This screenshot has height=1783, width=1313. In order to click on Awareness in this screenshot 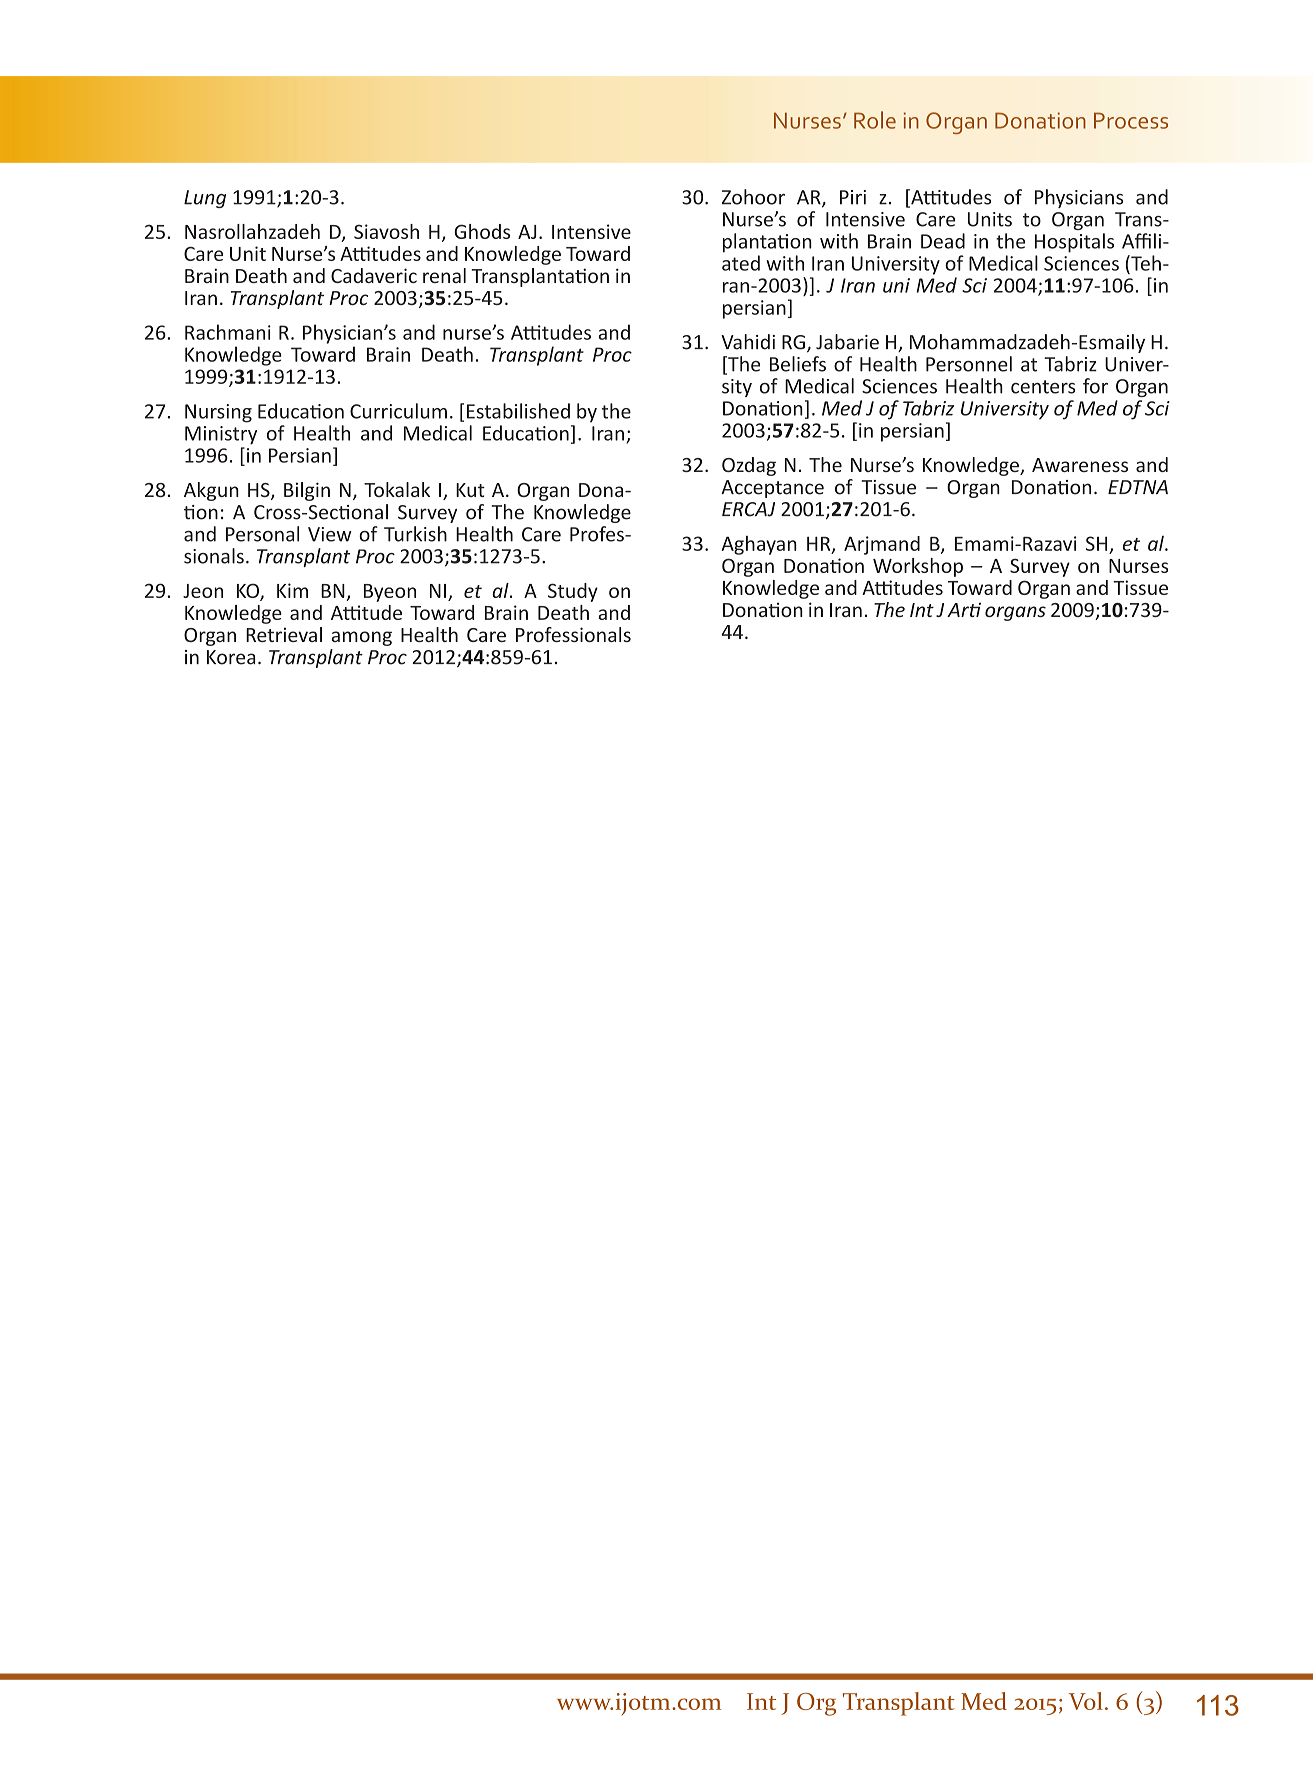, I will do `click(1080, 465)`.
